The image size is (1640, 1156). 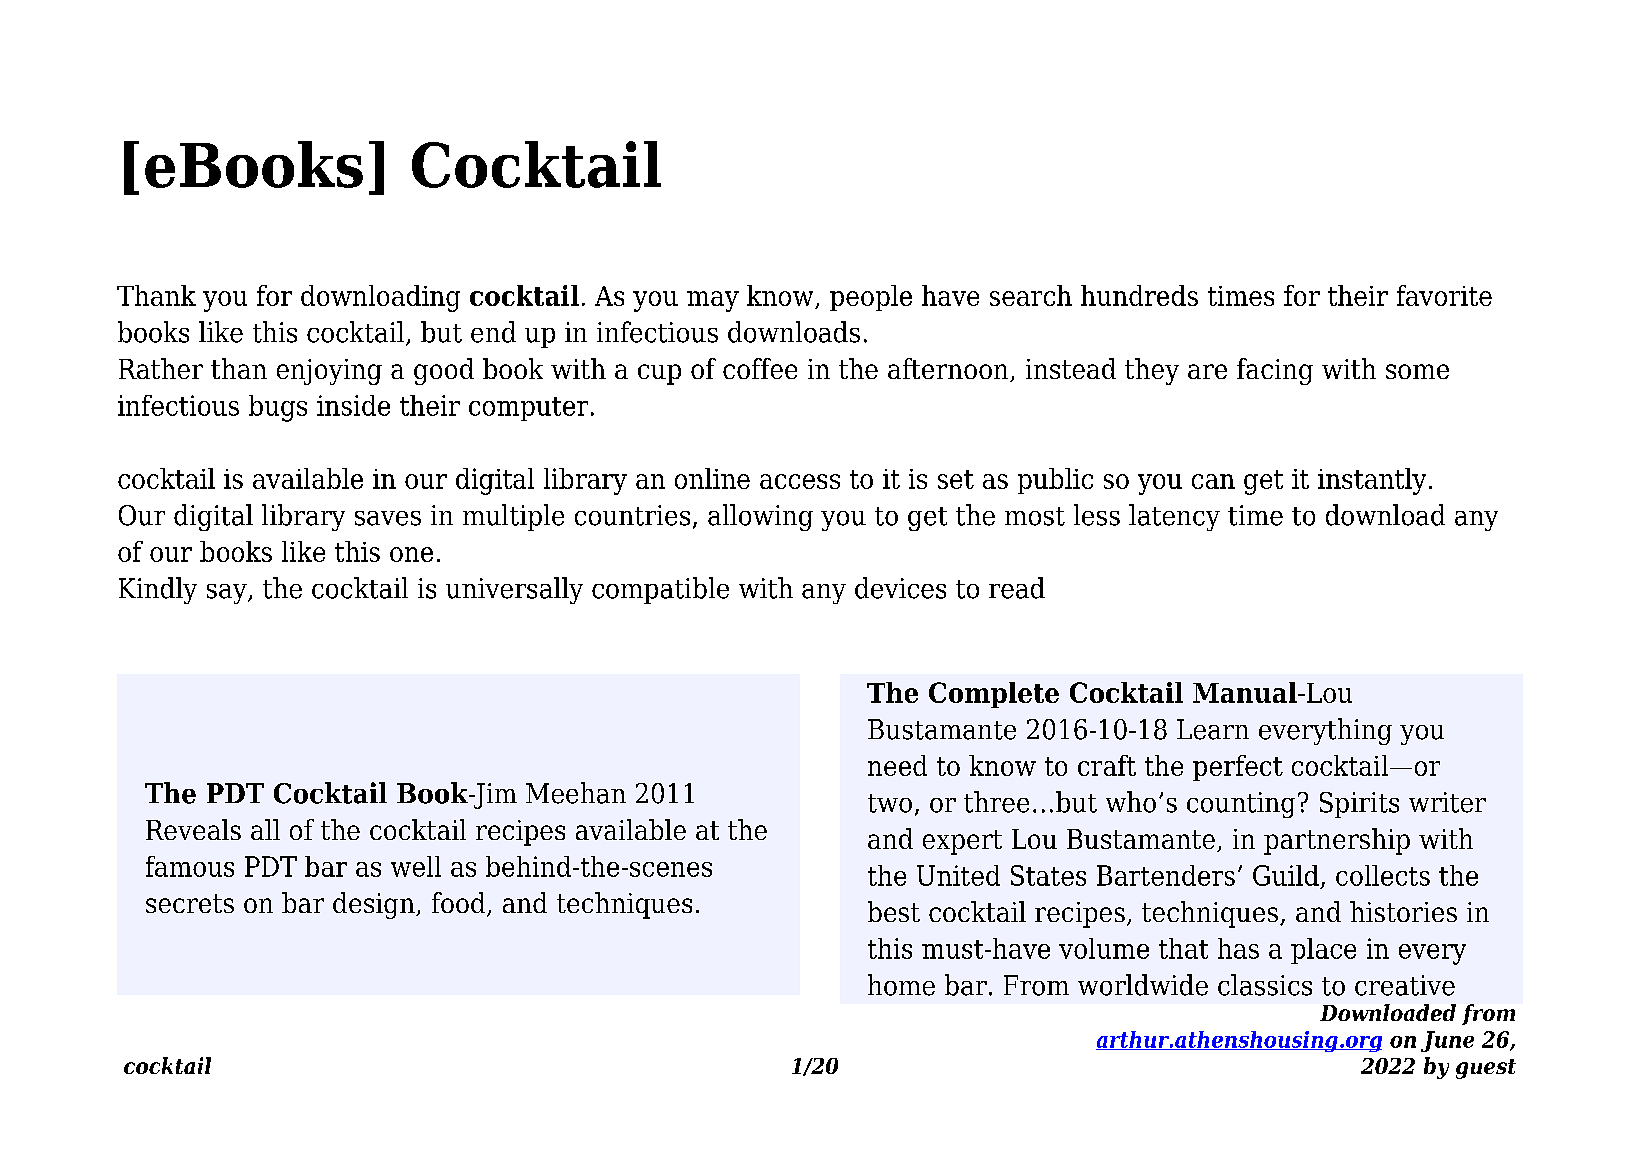 I want to click on one, so click(x=411, y=554).
